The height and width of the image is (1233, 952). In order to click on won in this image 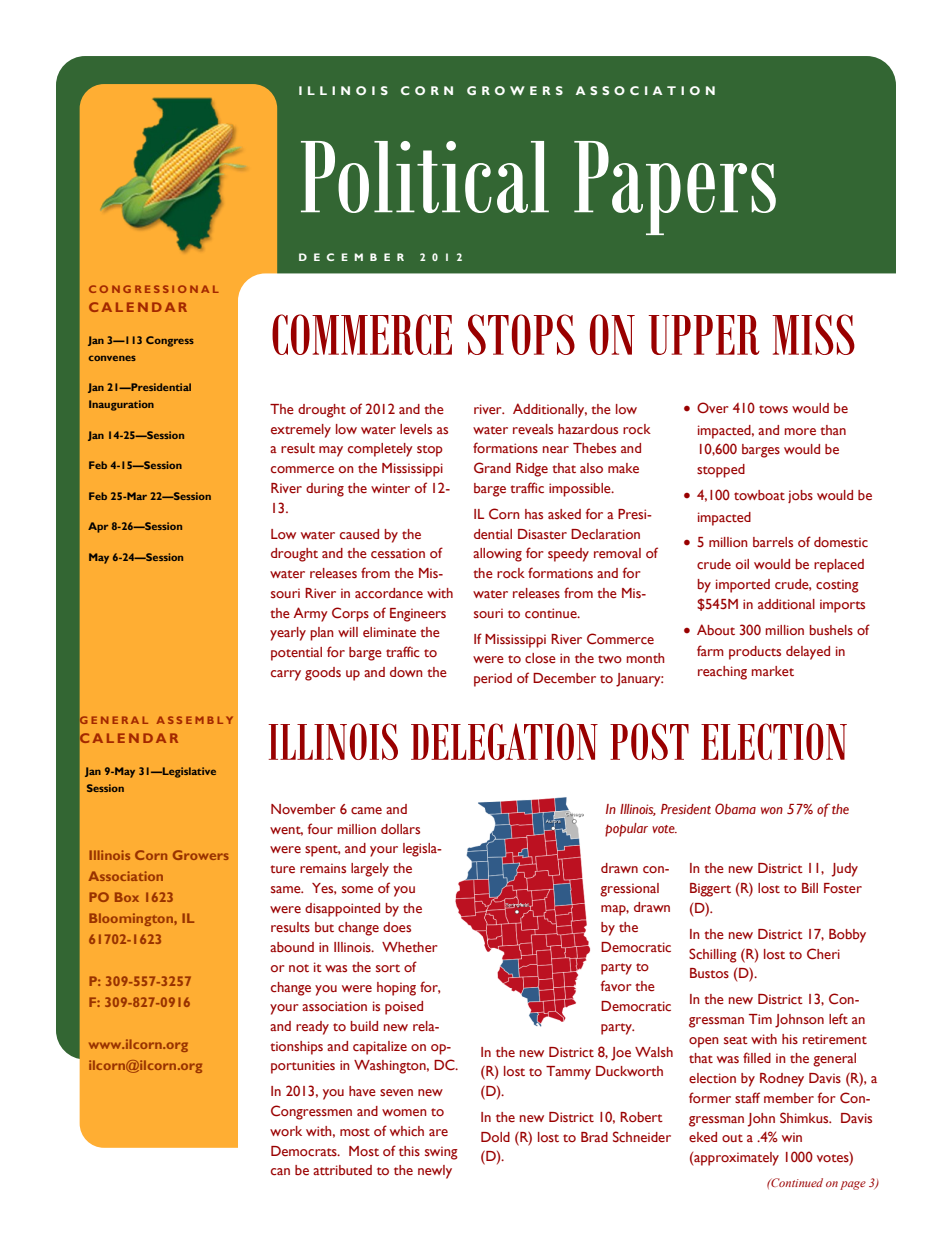, I will do `click(772, 810)`.
